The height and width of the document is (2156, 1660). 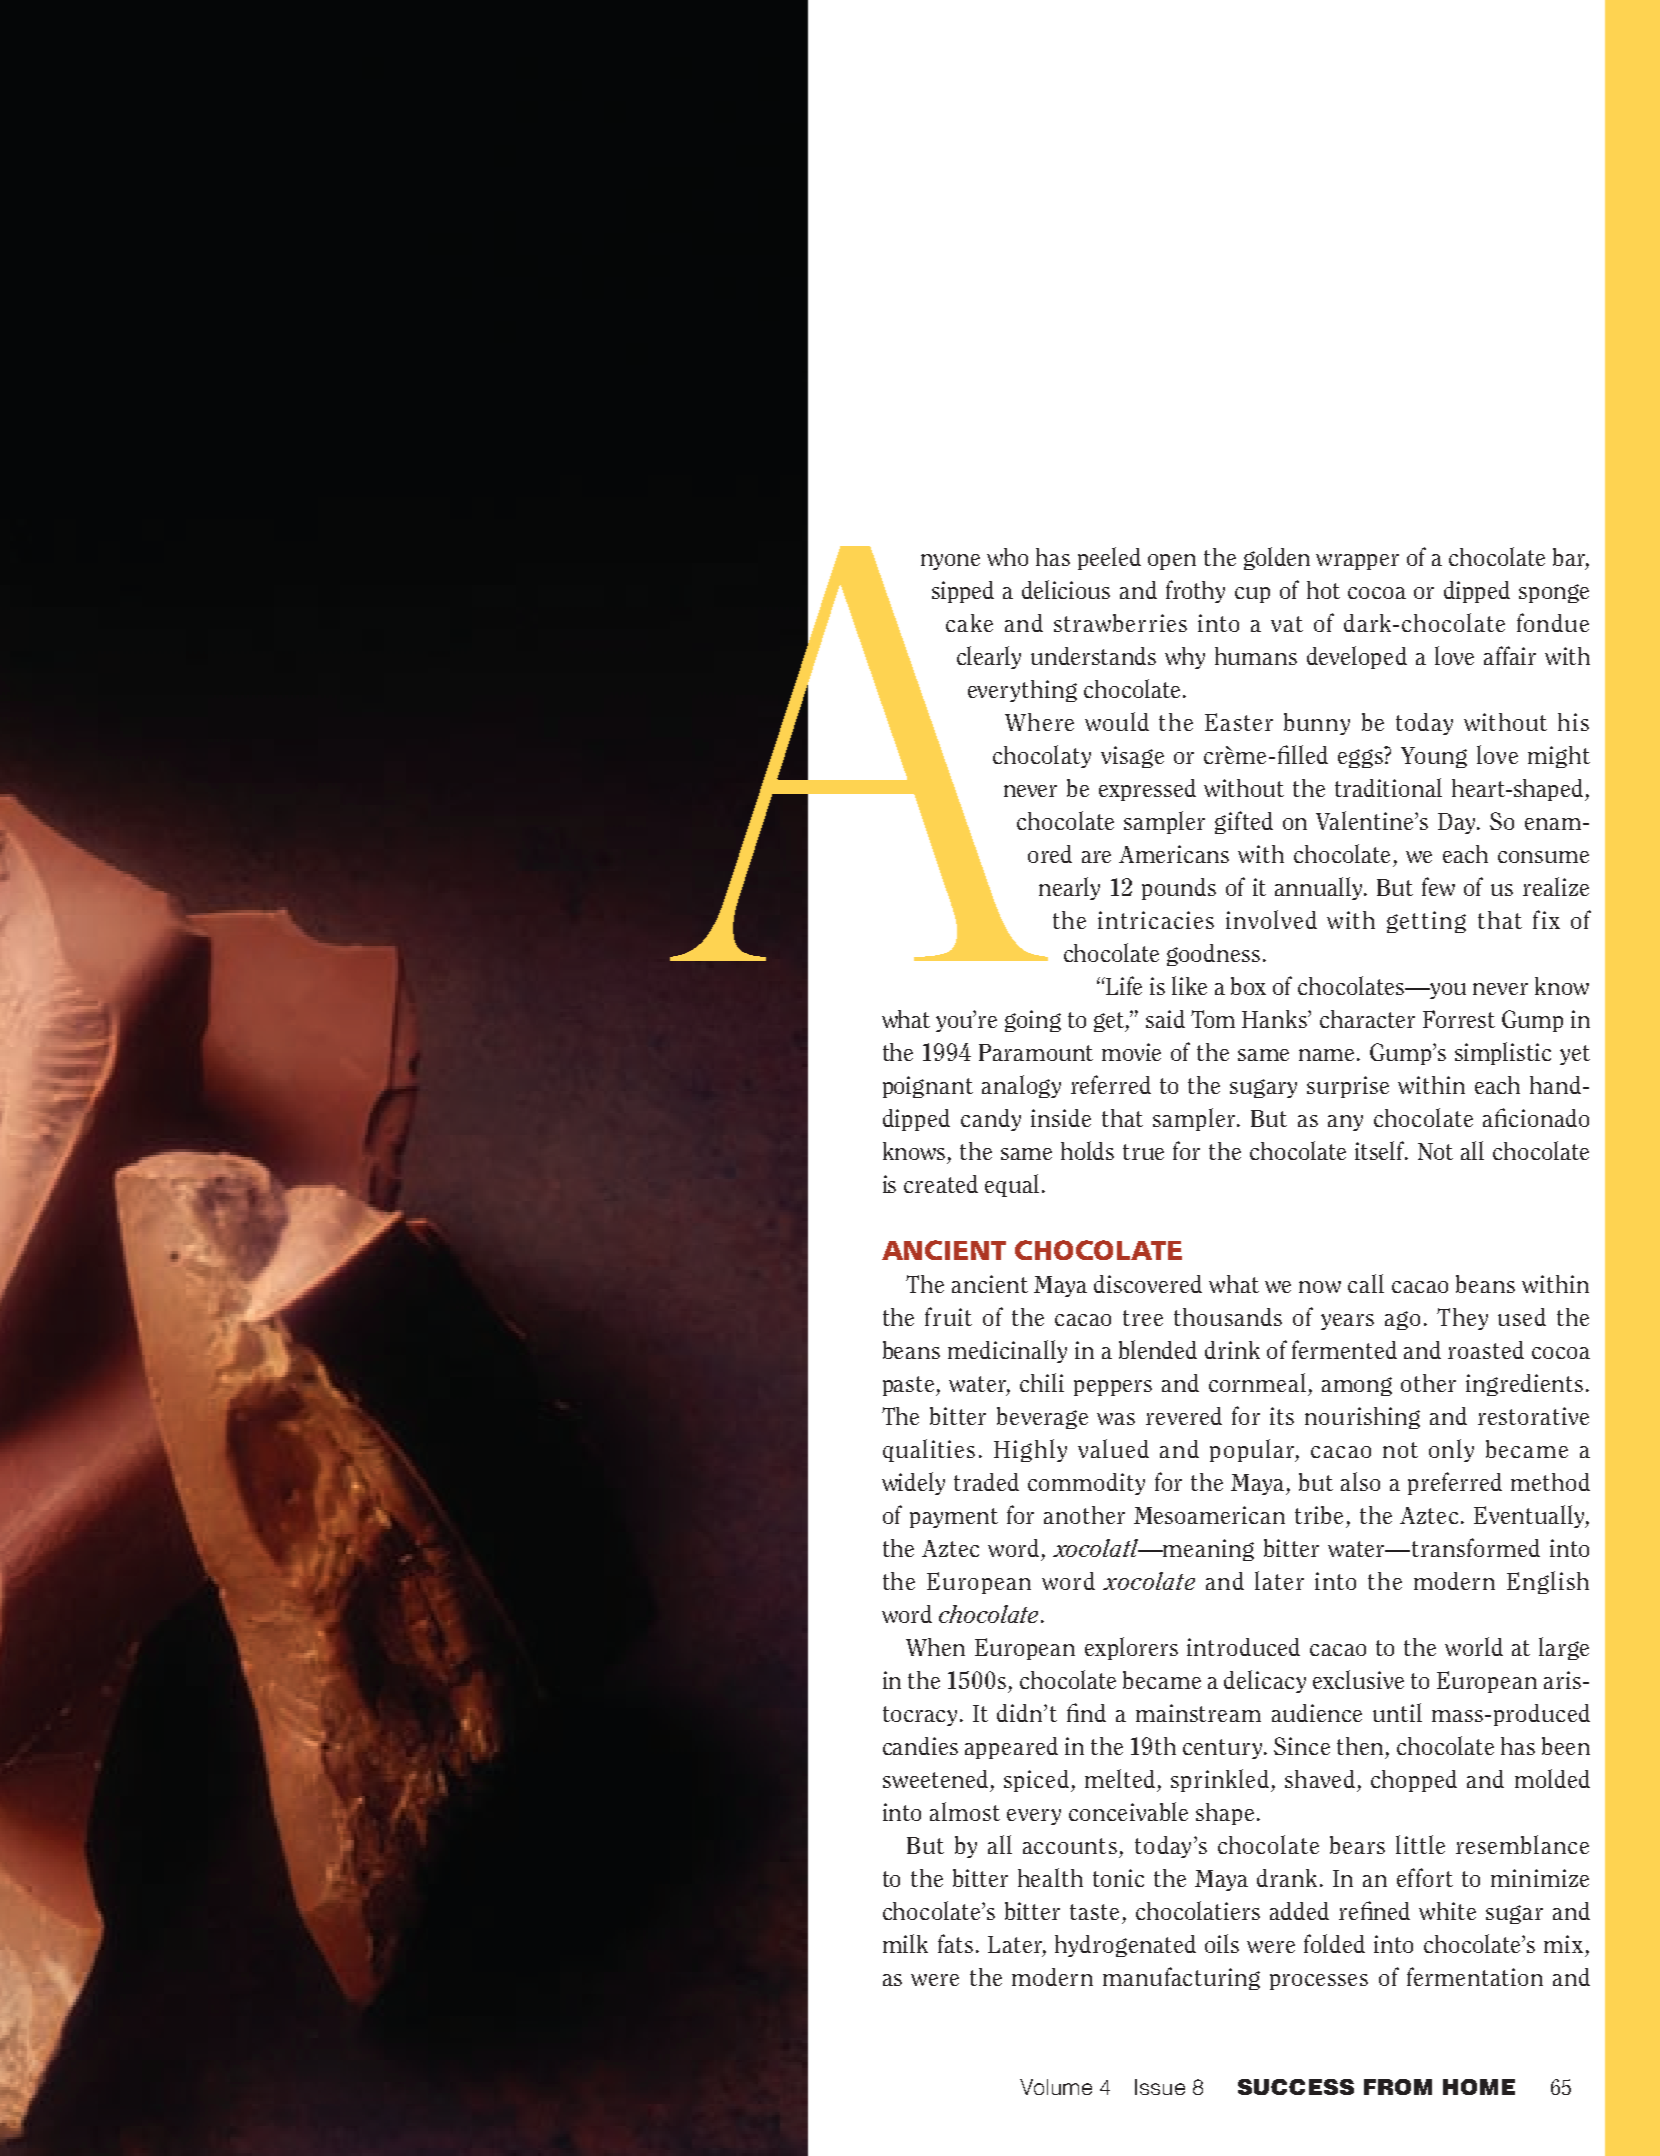 What do you see at coordinates (1503, 1053) in the document?
I see `simplistic` at bounding box center [1503, 1053].
